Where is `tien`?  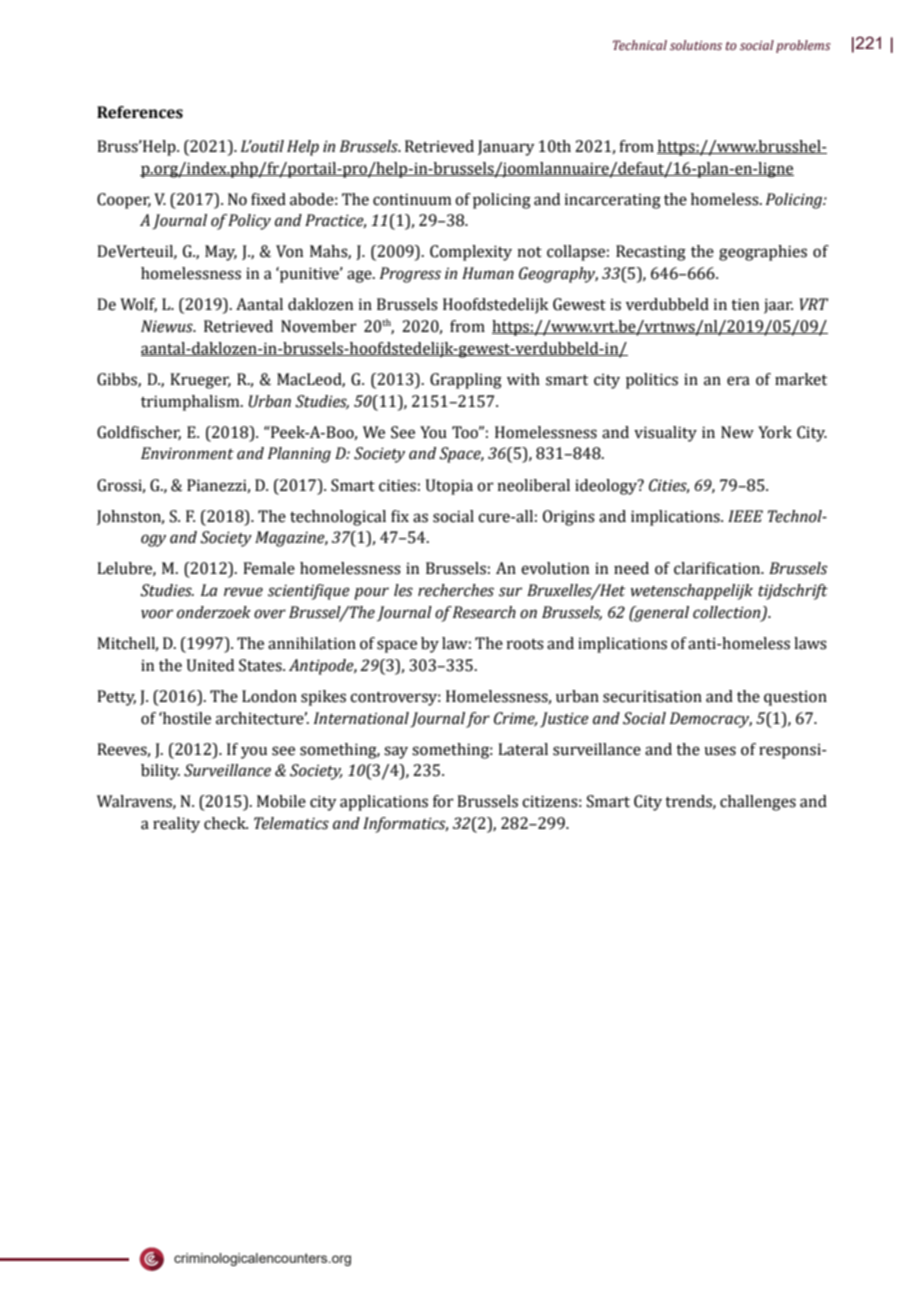 tien is located at coordinates (745, 304).
